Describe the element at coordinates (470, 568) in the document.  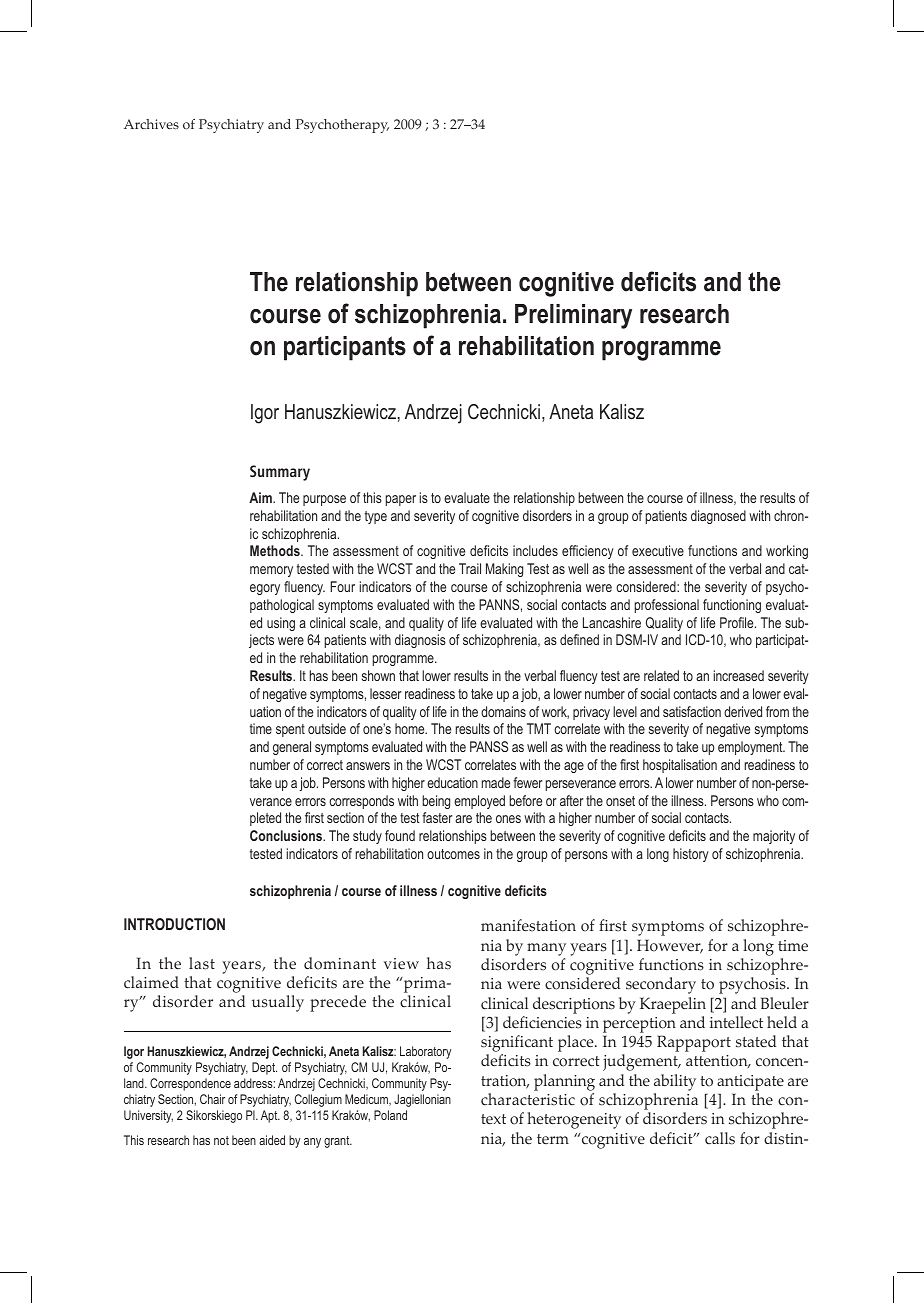
I see `Trail` at that location.
